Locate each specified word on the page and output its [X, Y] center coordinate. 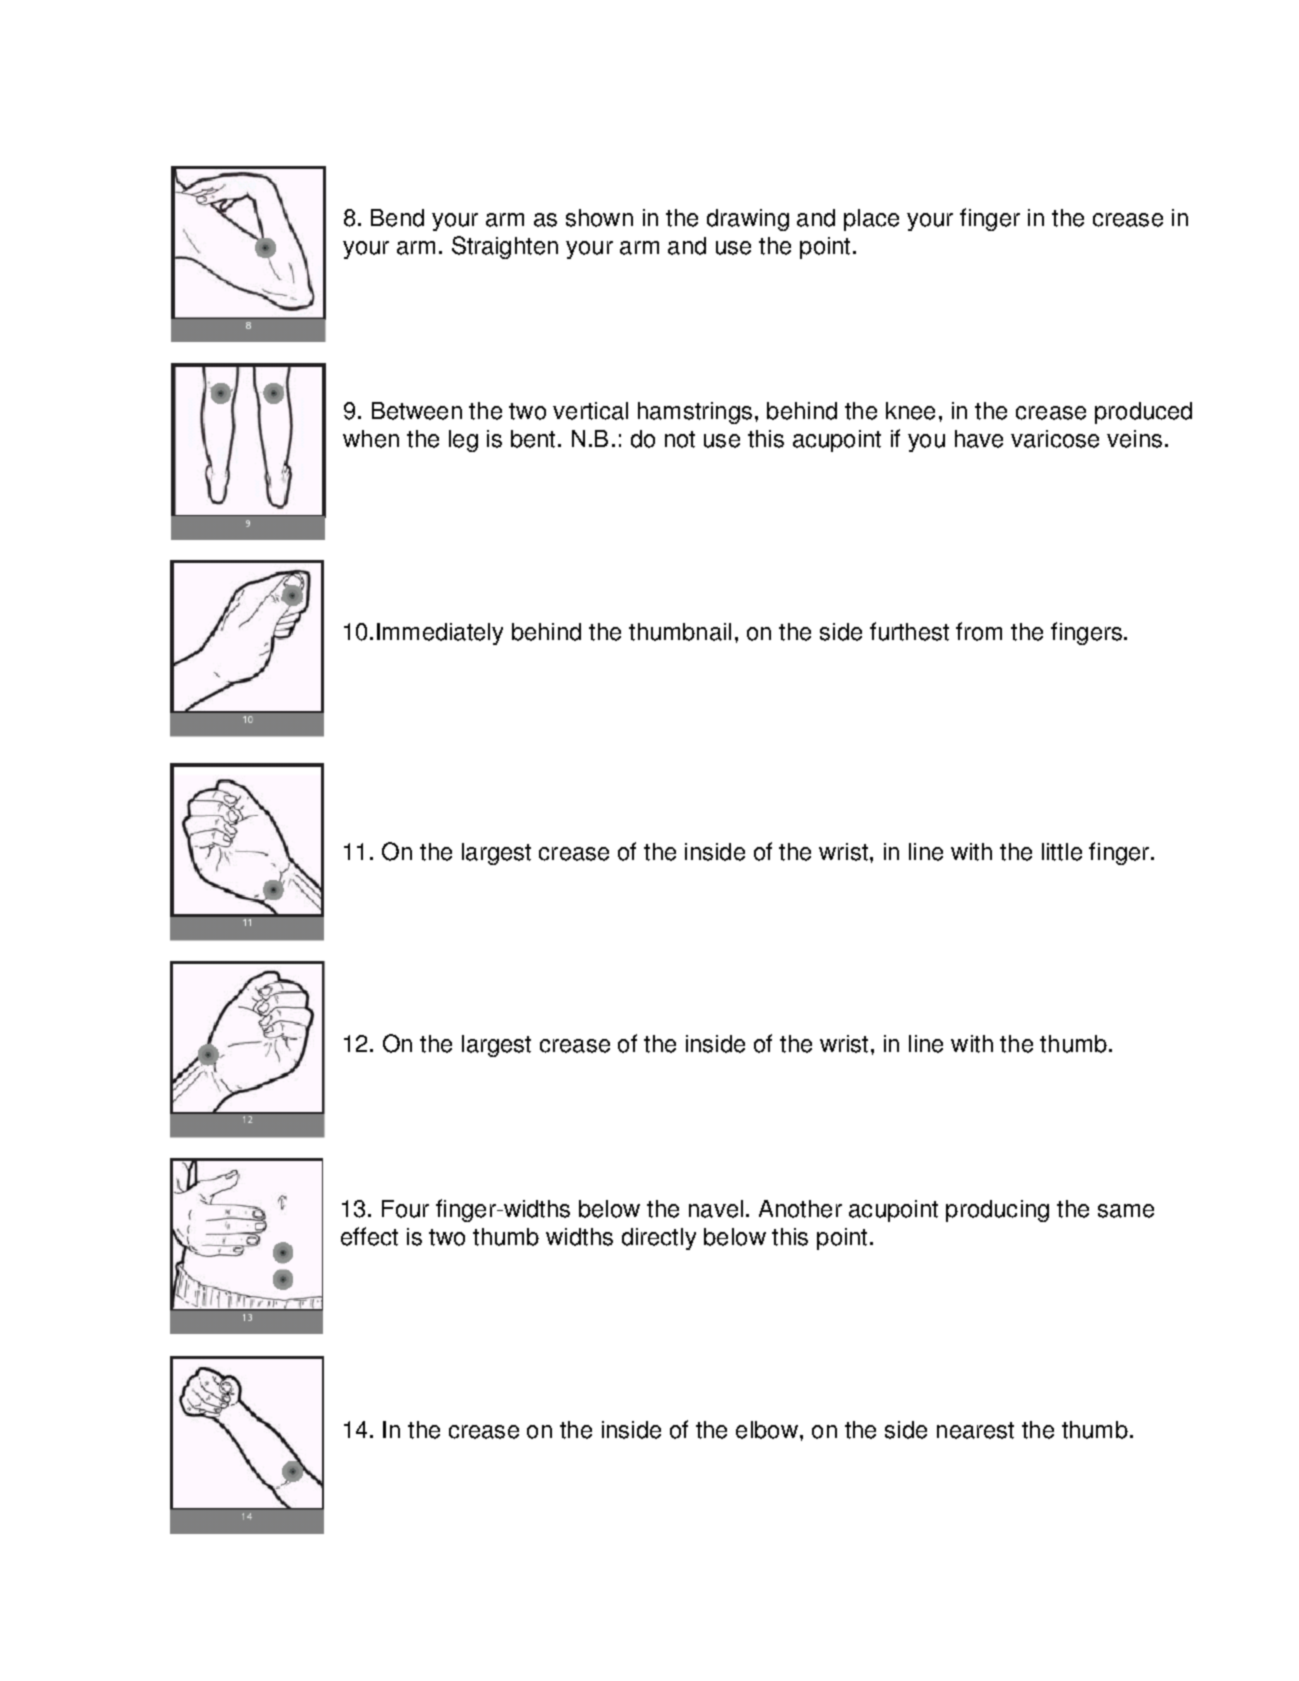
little [1062, 852]
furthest [909, 631]
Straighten [505, 247]
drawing [748, 220]
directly [659, 1239]
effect [369, 1236]
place [871, 220]
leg [463, 441]
